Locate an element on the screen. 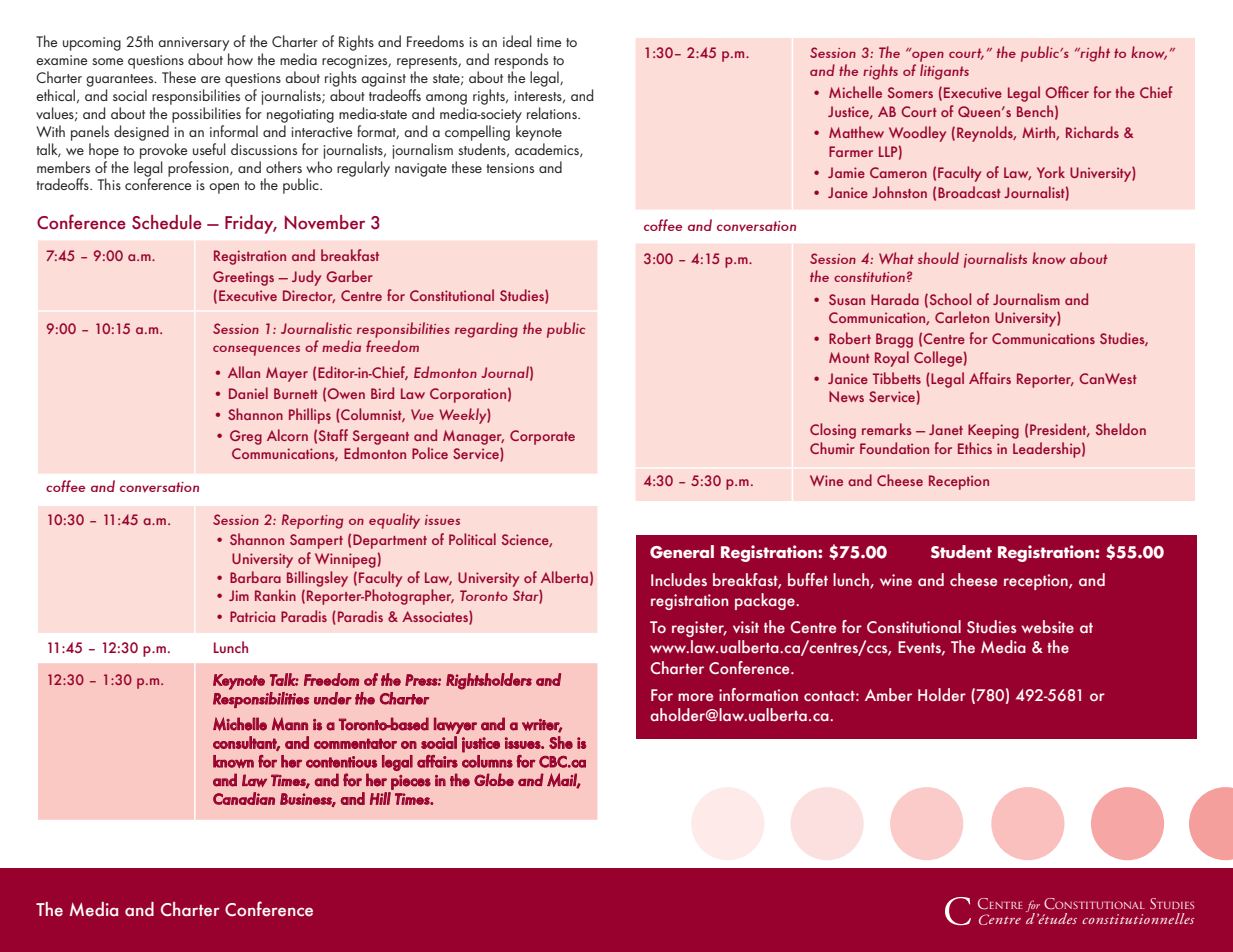 Image resolution: width=1233 pixels, height=952 pixels. buffet is located at coordinates (808, 579).
